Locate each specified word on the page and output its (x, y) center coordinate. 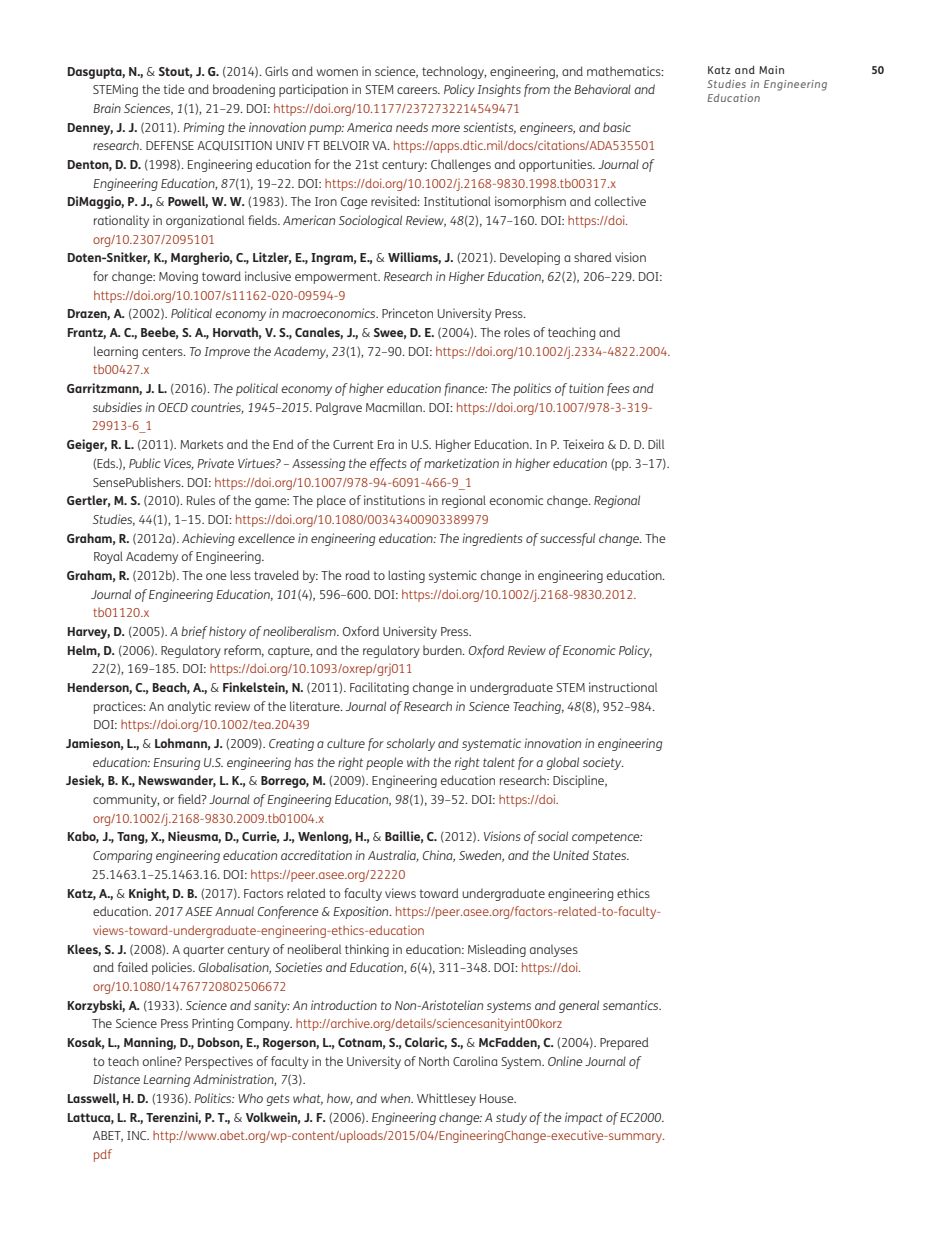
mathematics (625, 71)
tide (174, 89)
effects (388, 464)
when (397, 1098)
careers (418, 90)
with (418, 762)
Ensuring (176, 763)
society (603, 763)
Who (250, 1098)
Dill (656, 444)
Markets (201, 444)
